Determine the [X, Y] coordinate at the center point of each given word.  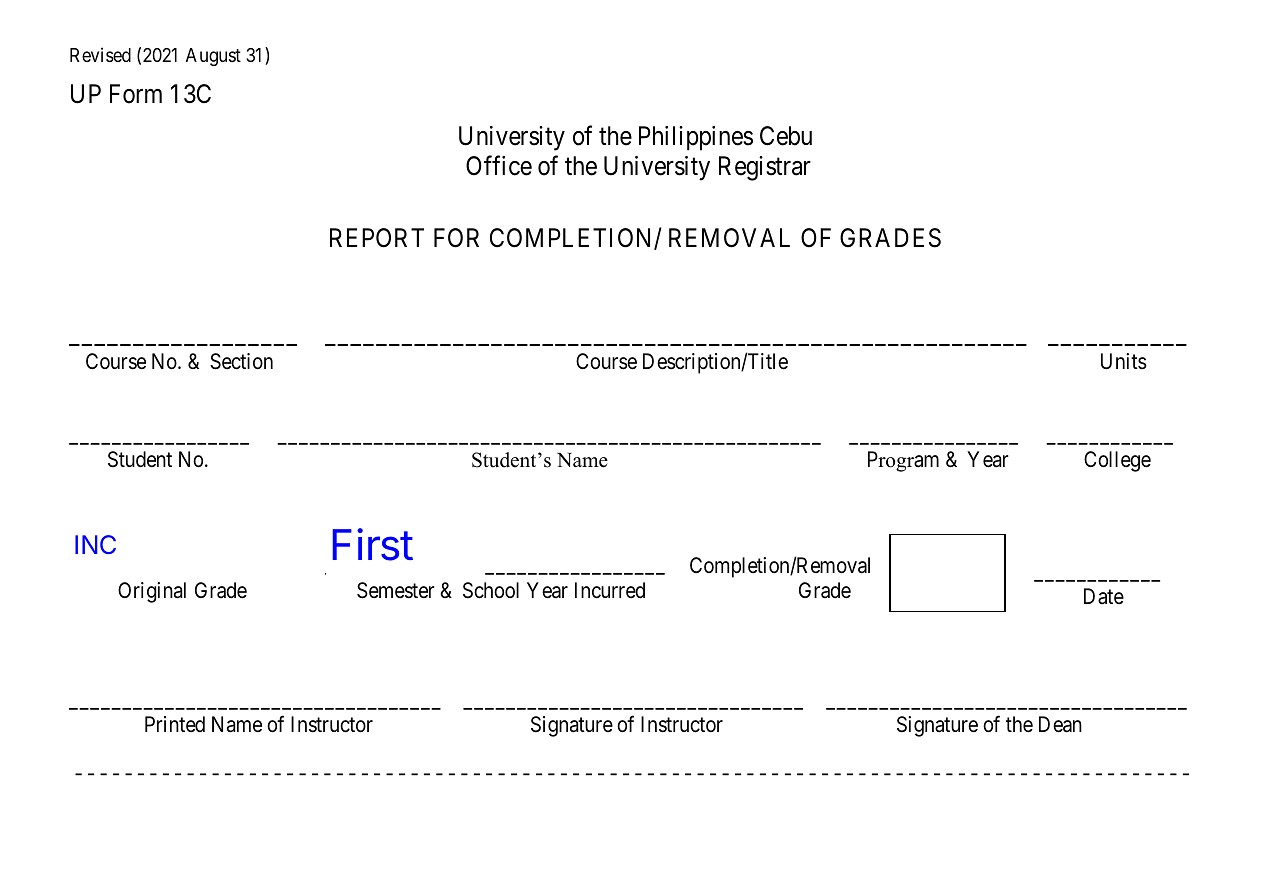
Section [241, 361]
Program [903, 461]
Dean [1060, 724]
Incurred [610, 590]
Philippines [696, 138]
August [213, 57]
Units [1124, 361]
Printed [175, 724]
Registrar [765, 168]
